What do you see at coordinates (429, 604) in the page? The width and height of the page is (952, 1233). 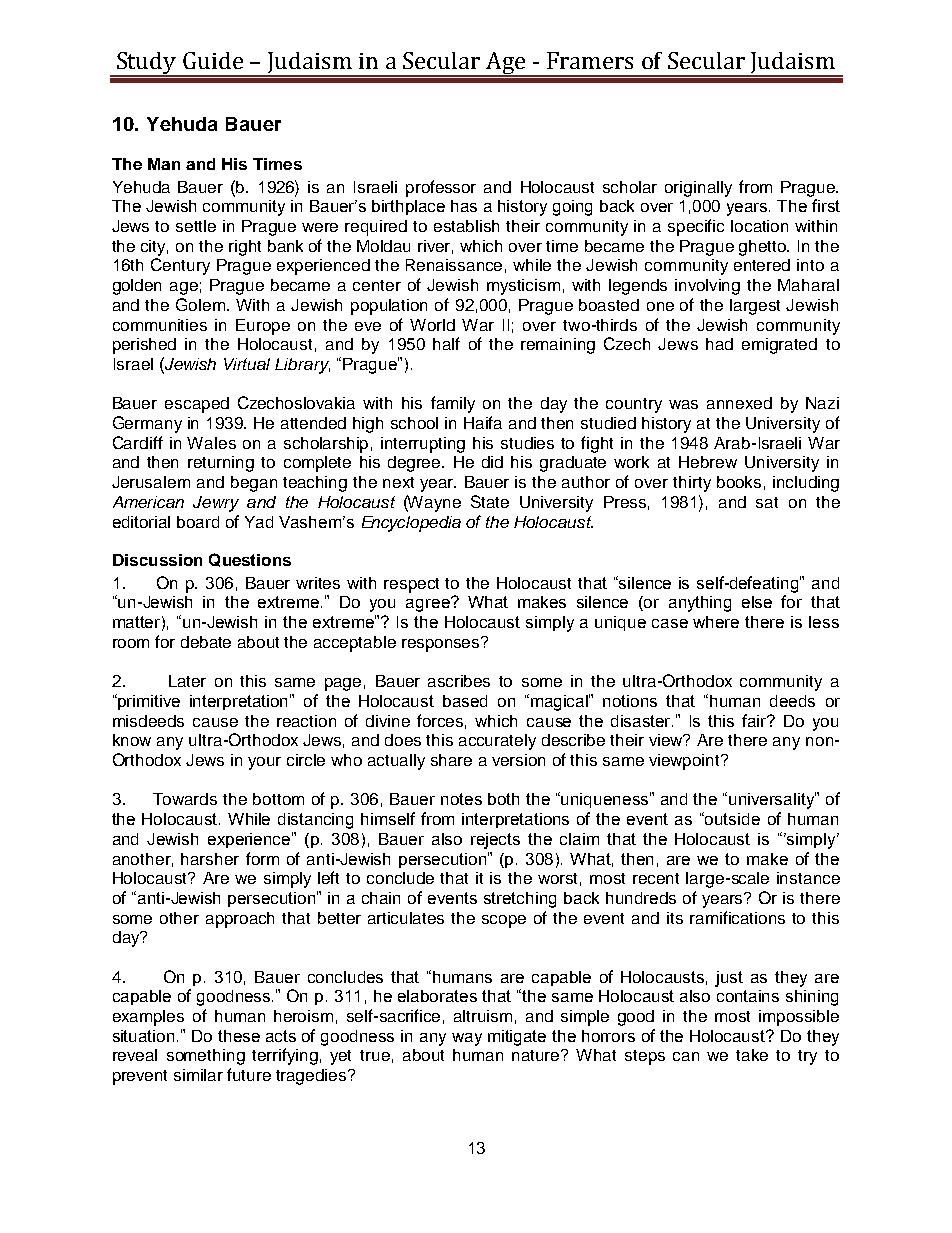 I see `agree` at bounding box center [429, 604].
